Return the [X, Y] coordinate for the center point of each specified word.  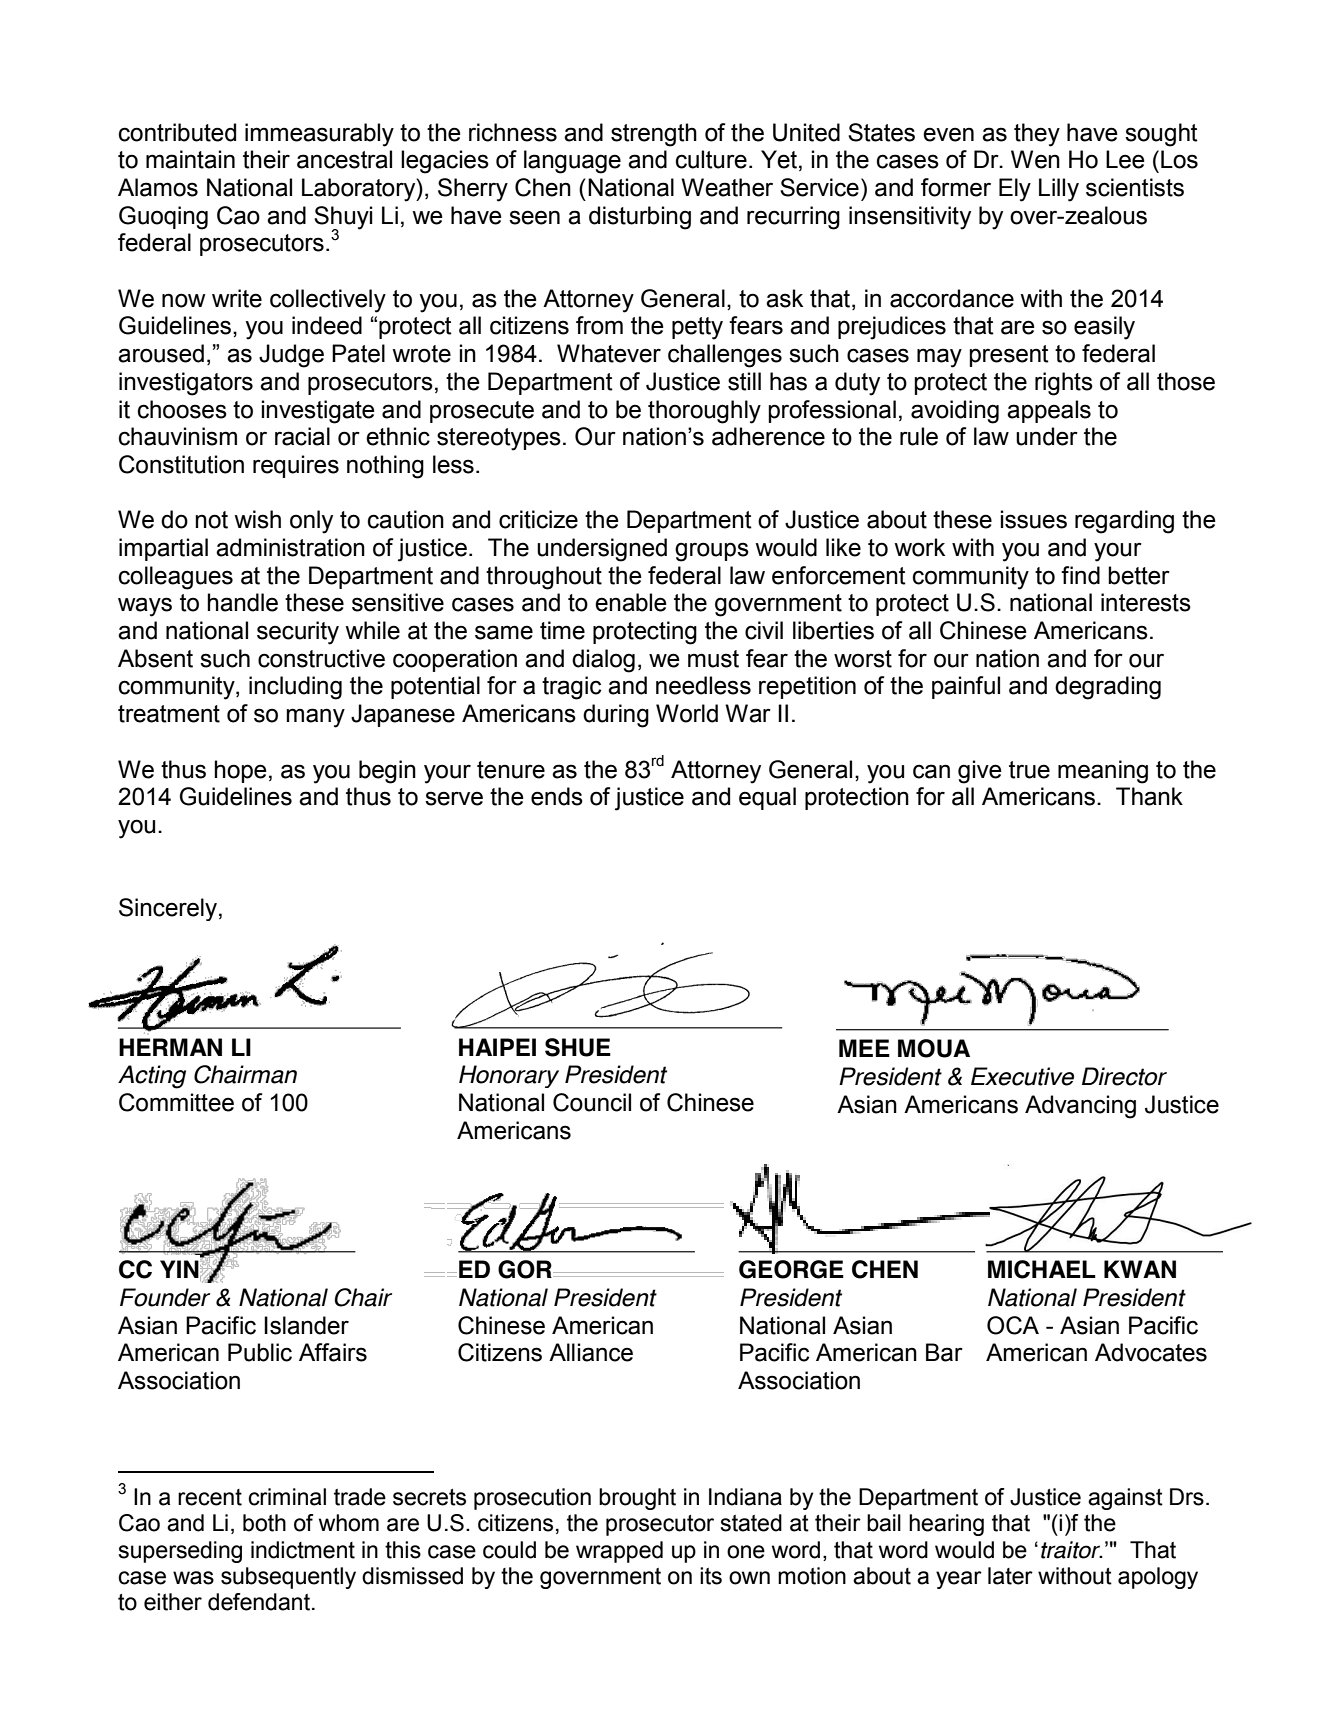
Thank [1149, 796]
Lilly [1059, 190]
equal [767, 798]
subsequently [288, 1578]
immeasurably [319, 135]
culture [711, 159]
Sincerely [169, 909]
